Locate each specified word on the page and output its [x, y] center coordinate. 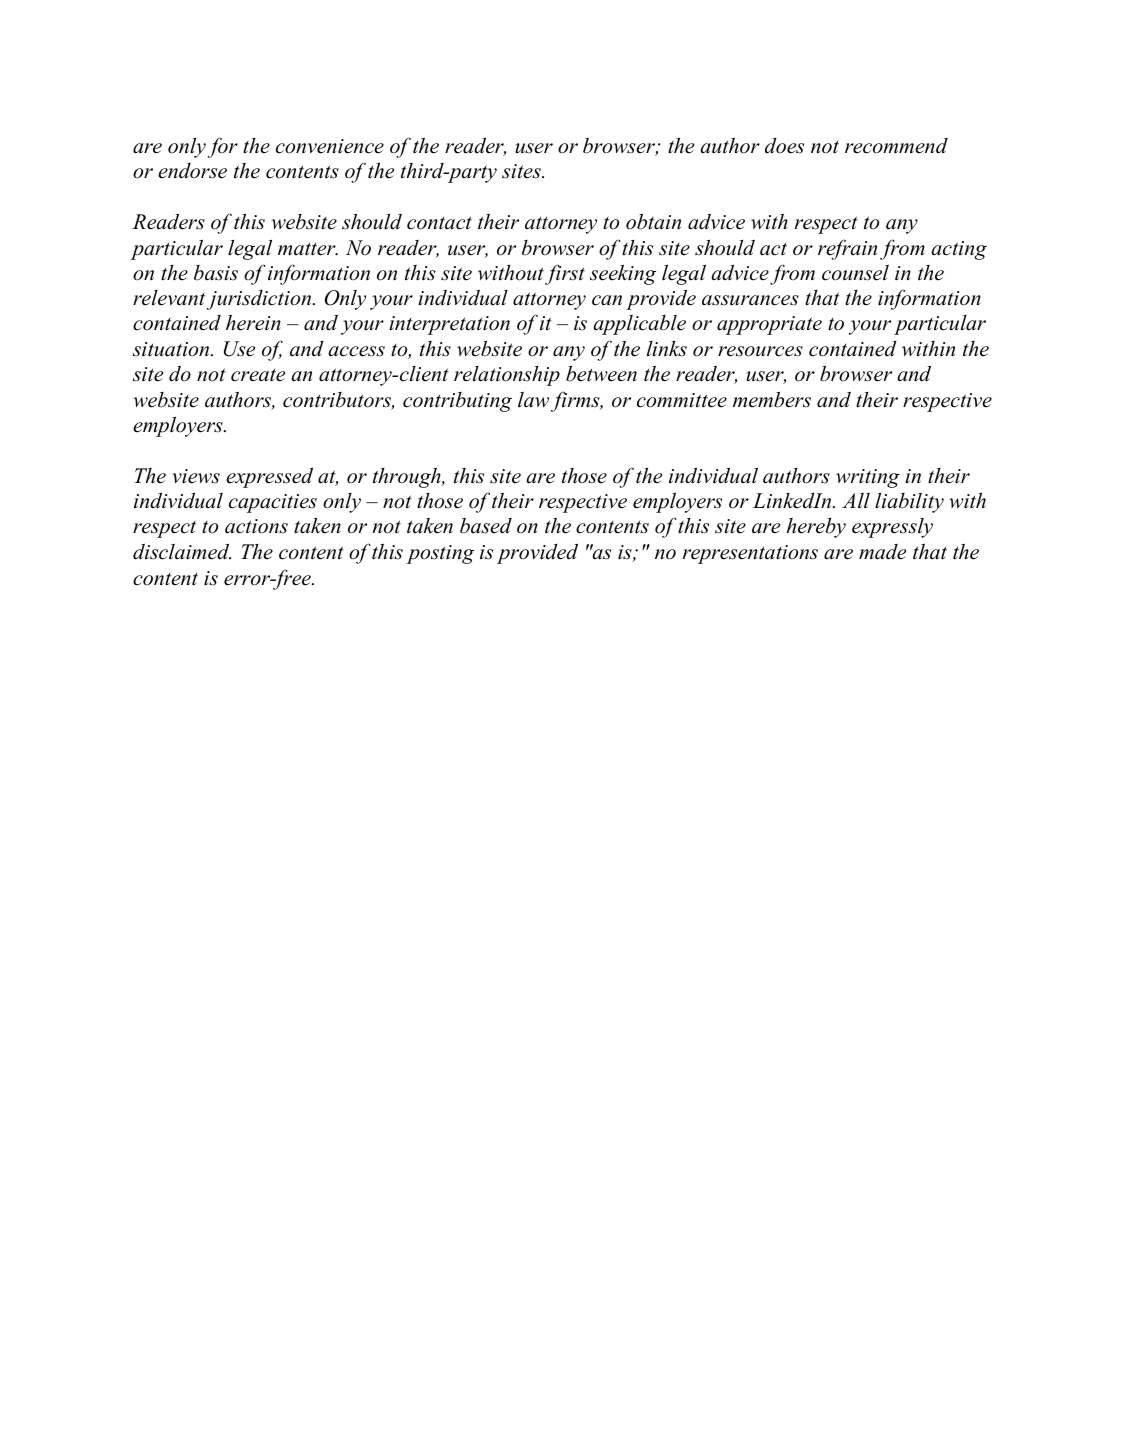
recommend [896, 146]
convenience [330, 146]
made [882, 552]
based [486, 526]
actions [256, 526]
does [784, 146]
